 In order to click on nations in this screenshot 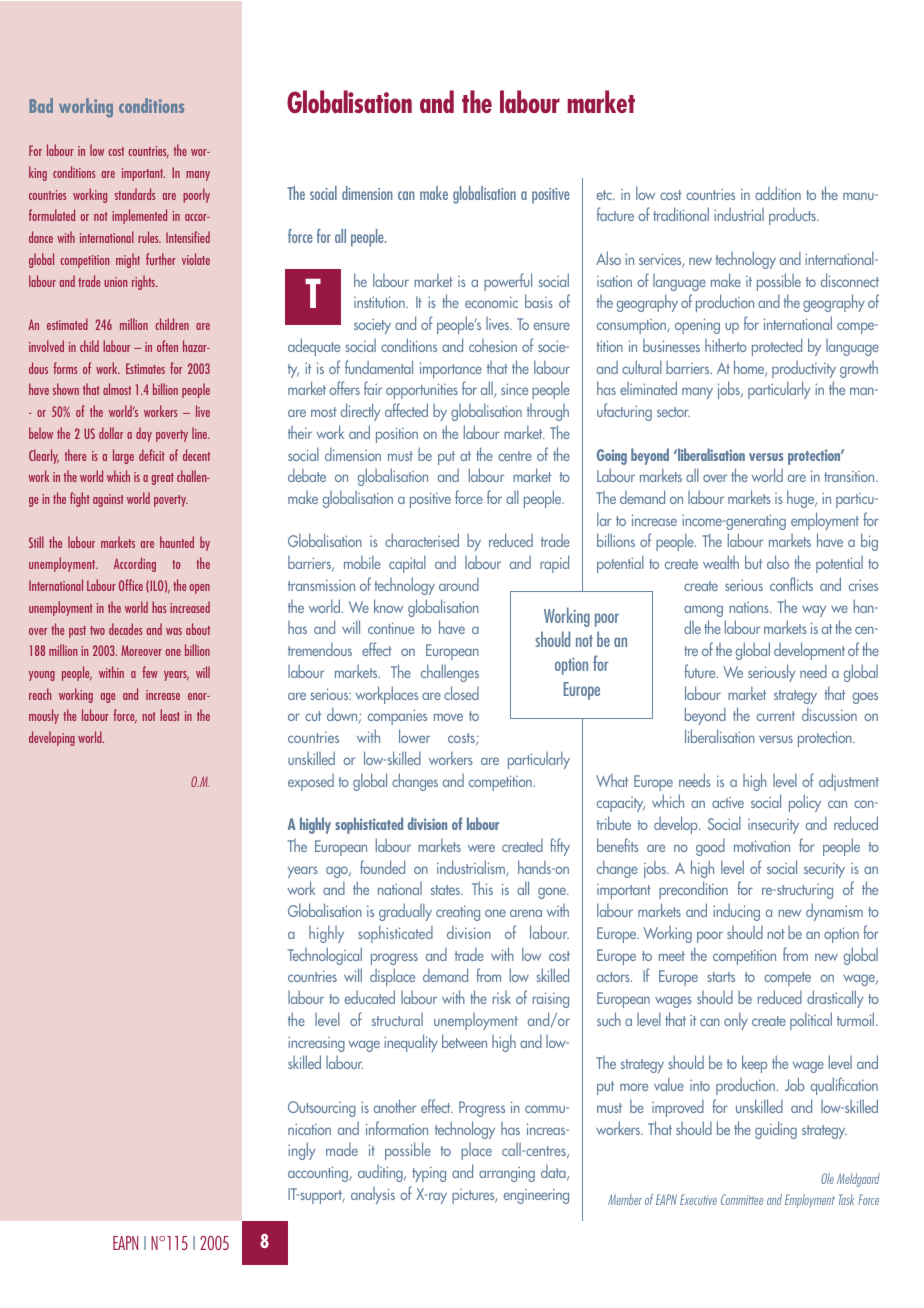, I will do `click(750, 607)`.
